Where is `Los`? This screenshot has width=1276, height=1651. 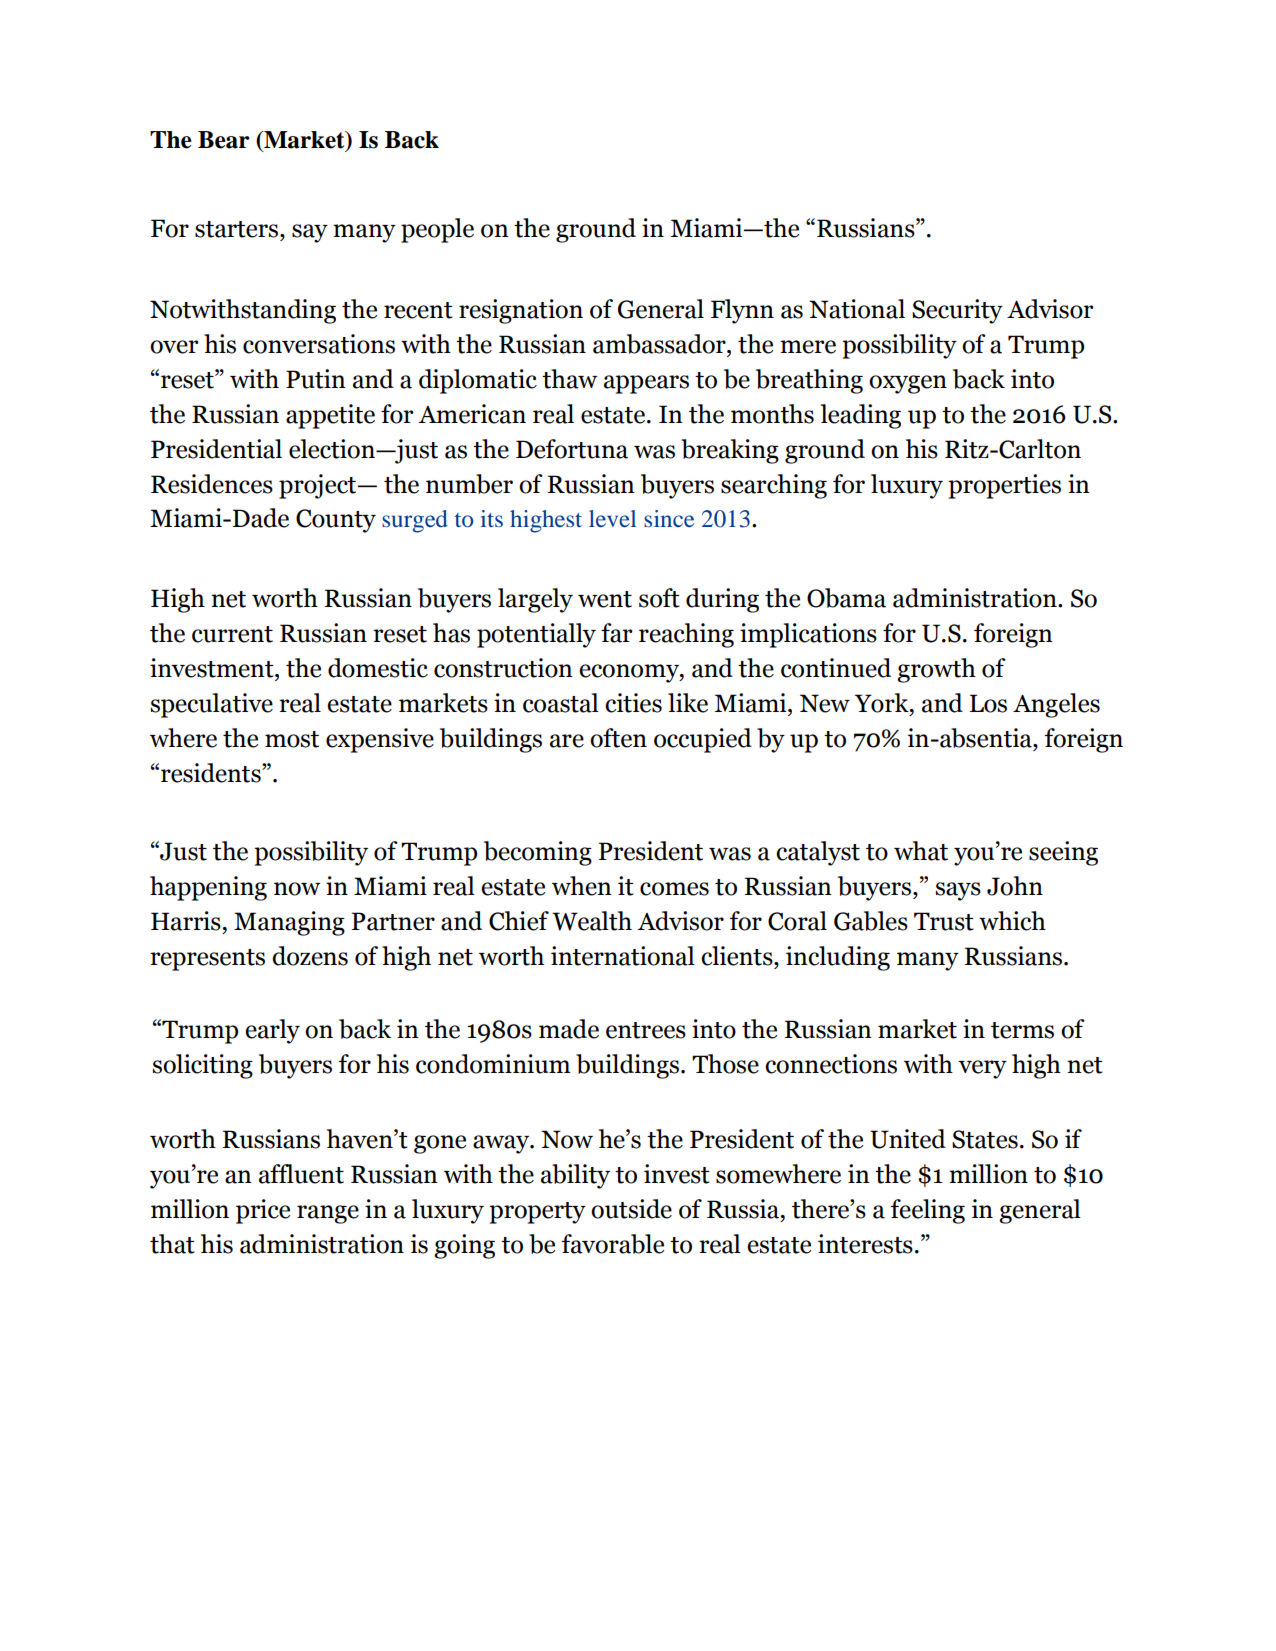 Los is located at coordinates (988, 703).
